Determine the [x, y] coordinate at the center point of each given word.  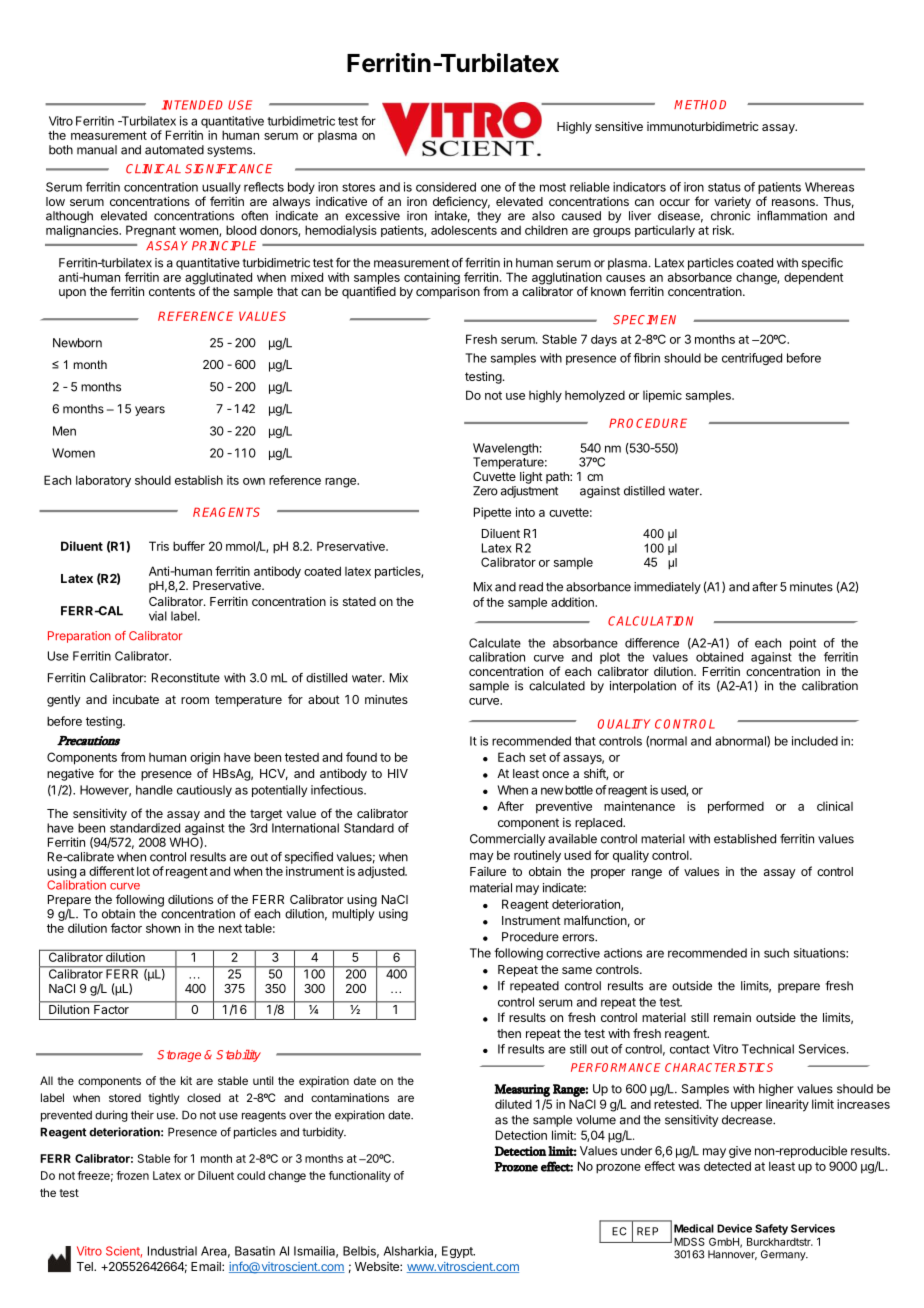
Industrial [172, 1251]
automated [174, 150]
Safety [771, 1229]
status [724, 187]
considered [446, 187]
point [803, 645]
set [538, 757]
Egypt [458, 1252]
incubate [136, 699]
